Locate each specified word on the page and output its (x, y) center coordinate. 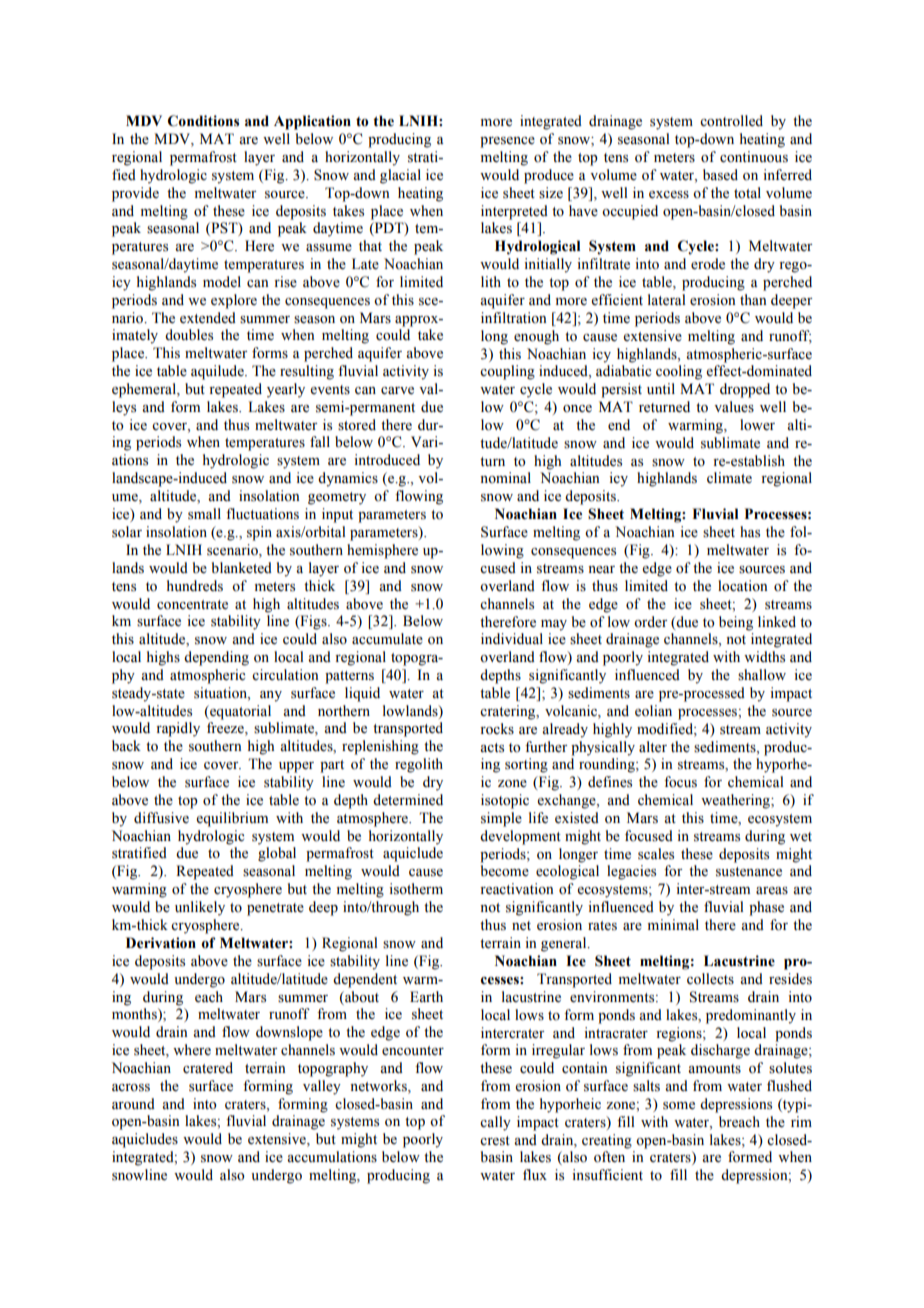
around (133, 1104)
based (720, 175)
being (736, 623)
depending (216, 658)
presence (507, 142)
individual (512, 638)
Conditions (203, 121)
